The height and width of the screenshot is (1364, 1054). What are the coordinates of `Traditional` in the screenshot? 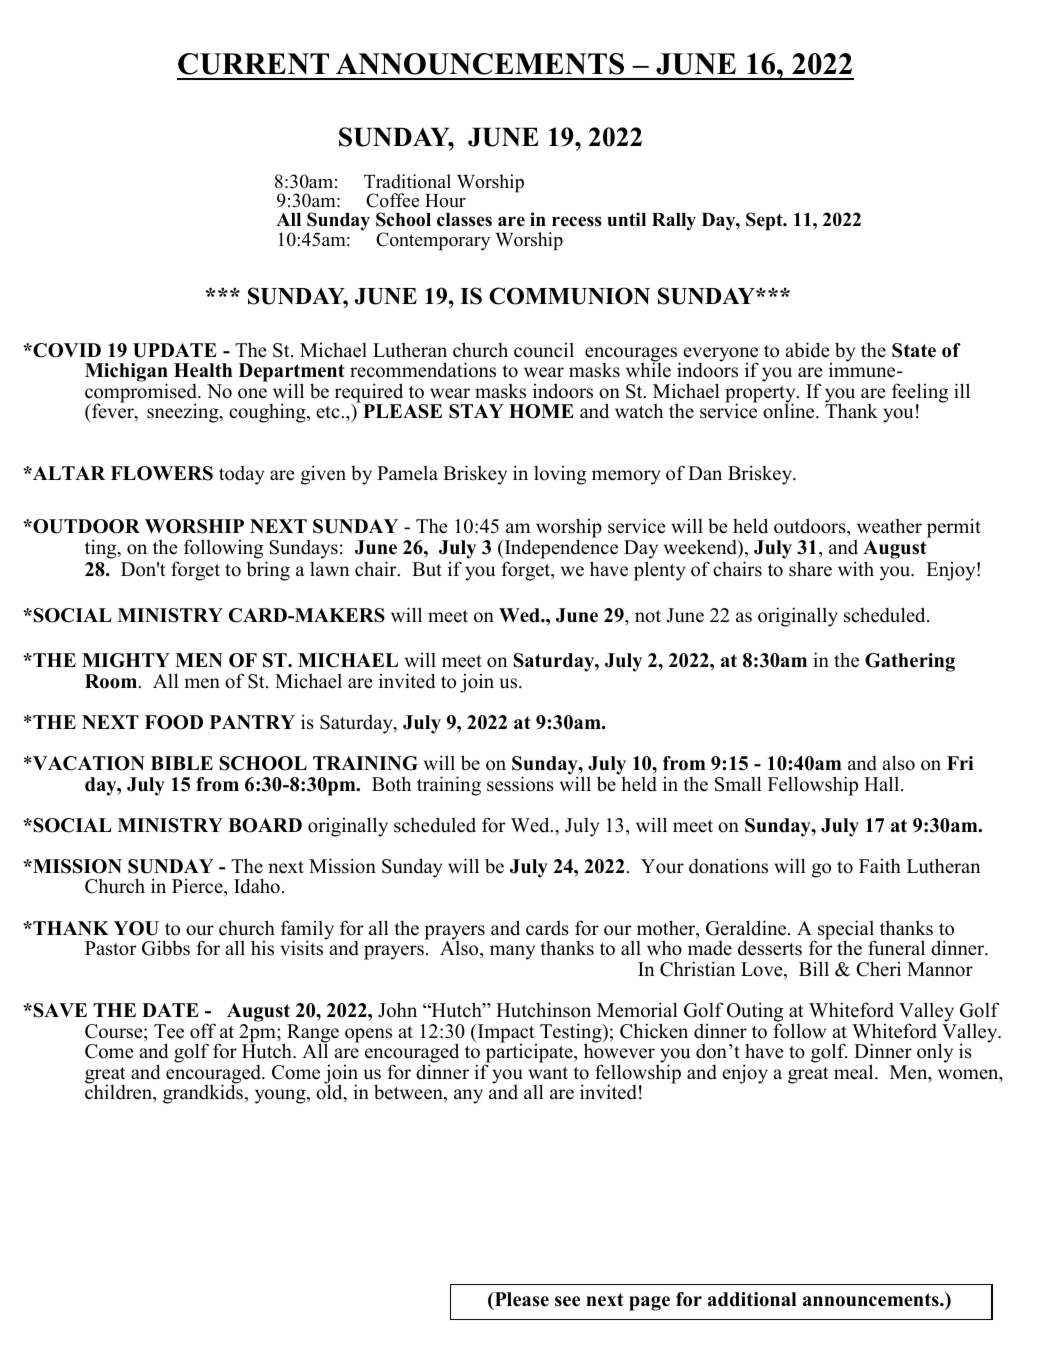 It's located at (407, 181).
